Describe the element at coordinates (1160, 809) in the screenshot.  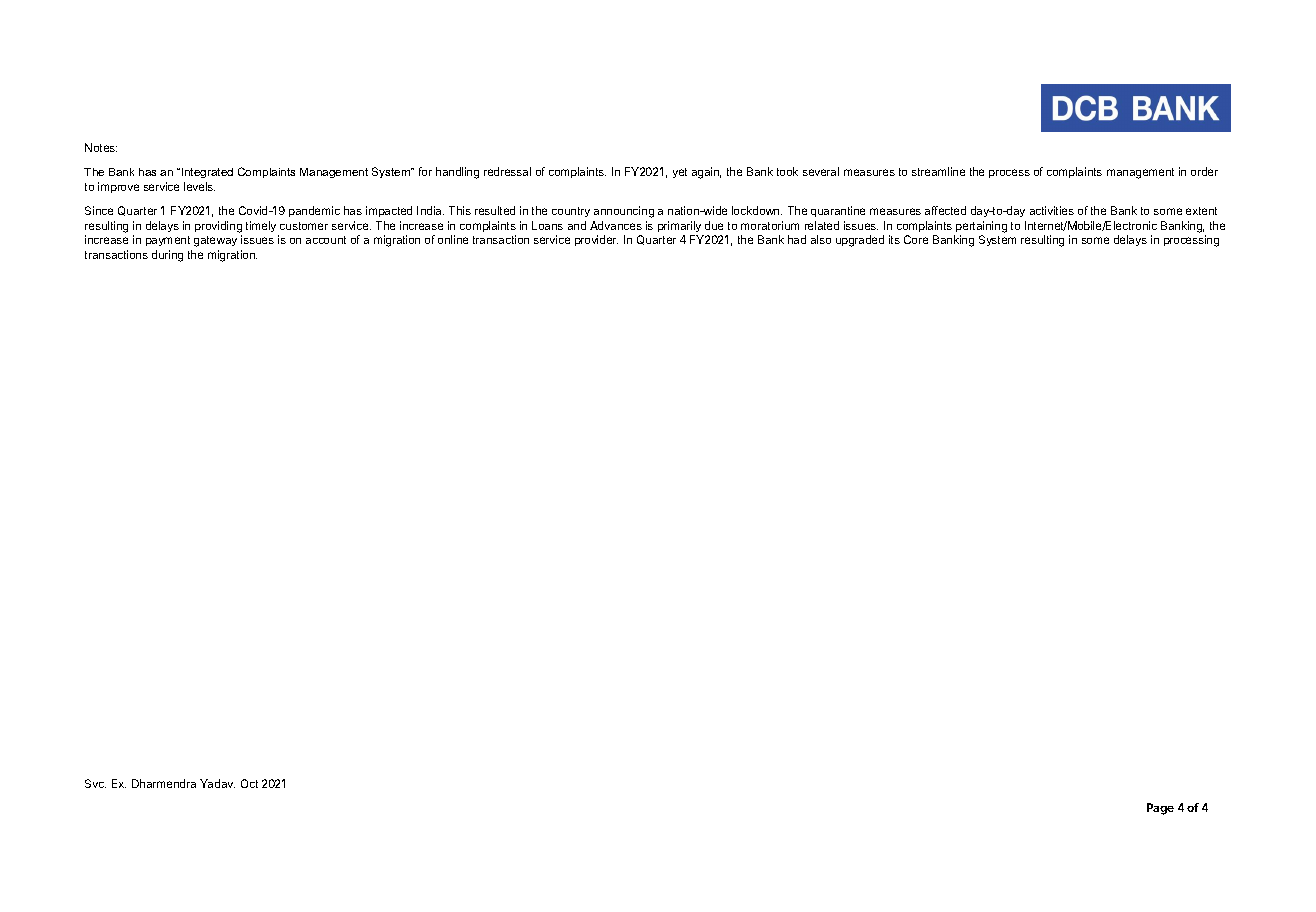
I see `Page` at that location.
